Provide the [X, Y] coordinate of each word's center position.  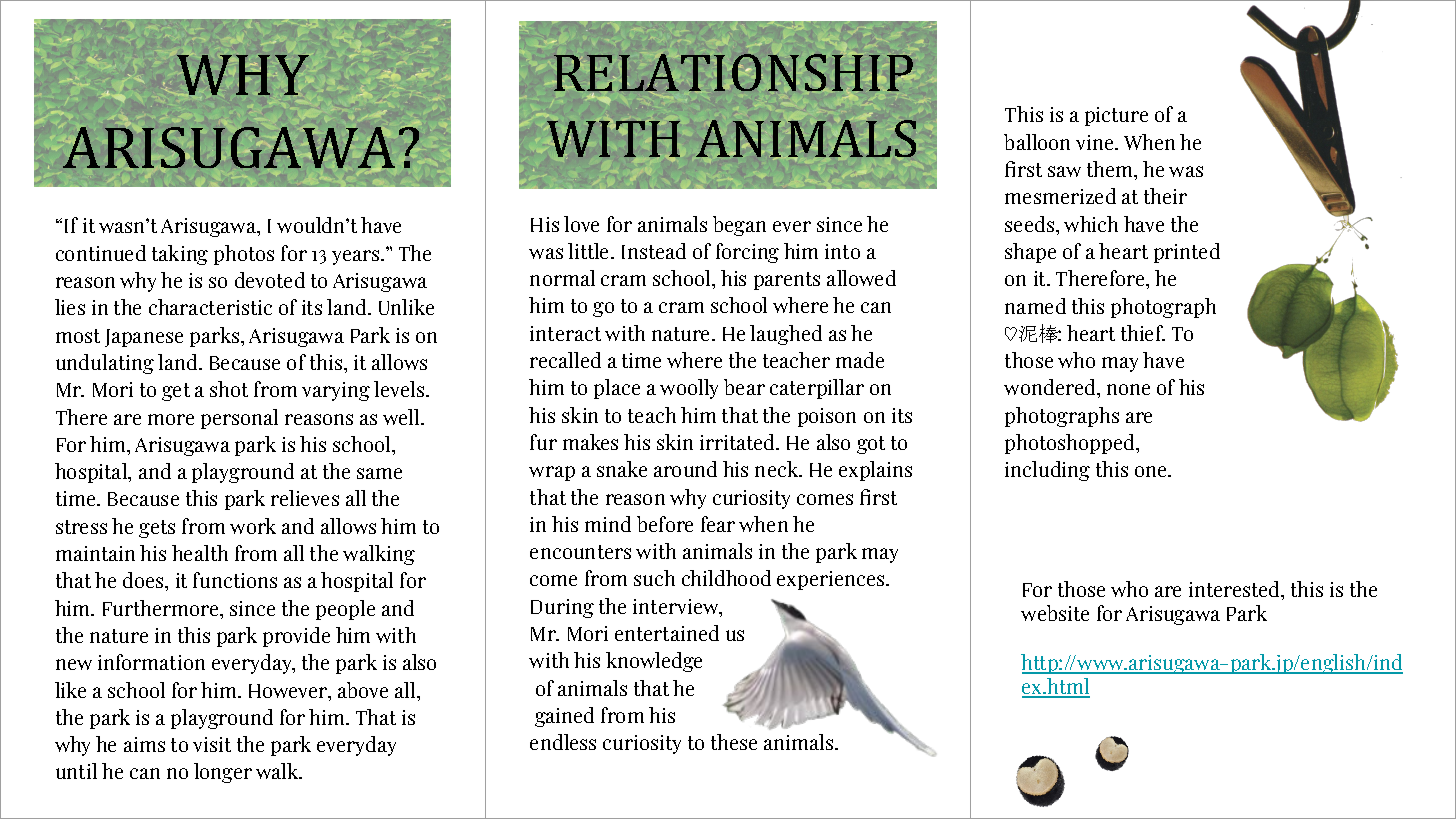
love [581, 224]
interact [565, 333]
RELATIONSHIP [733, 74]
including [1047, 471]
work [253, 526]
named [1035, 306]
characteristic [210, 307]
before [665, 524]
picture [1116, 116]
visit [212, 744]
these [734, 742]
